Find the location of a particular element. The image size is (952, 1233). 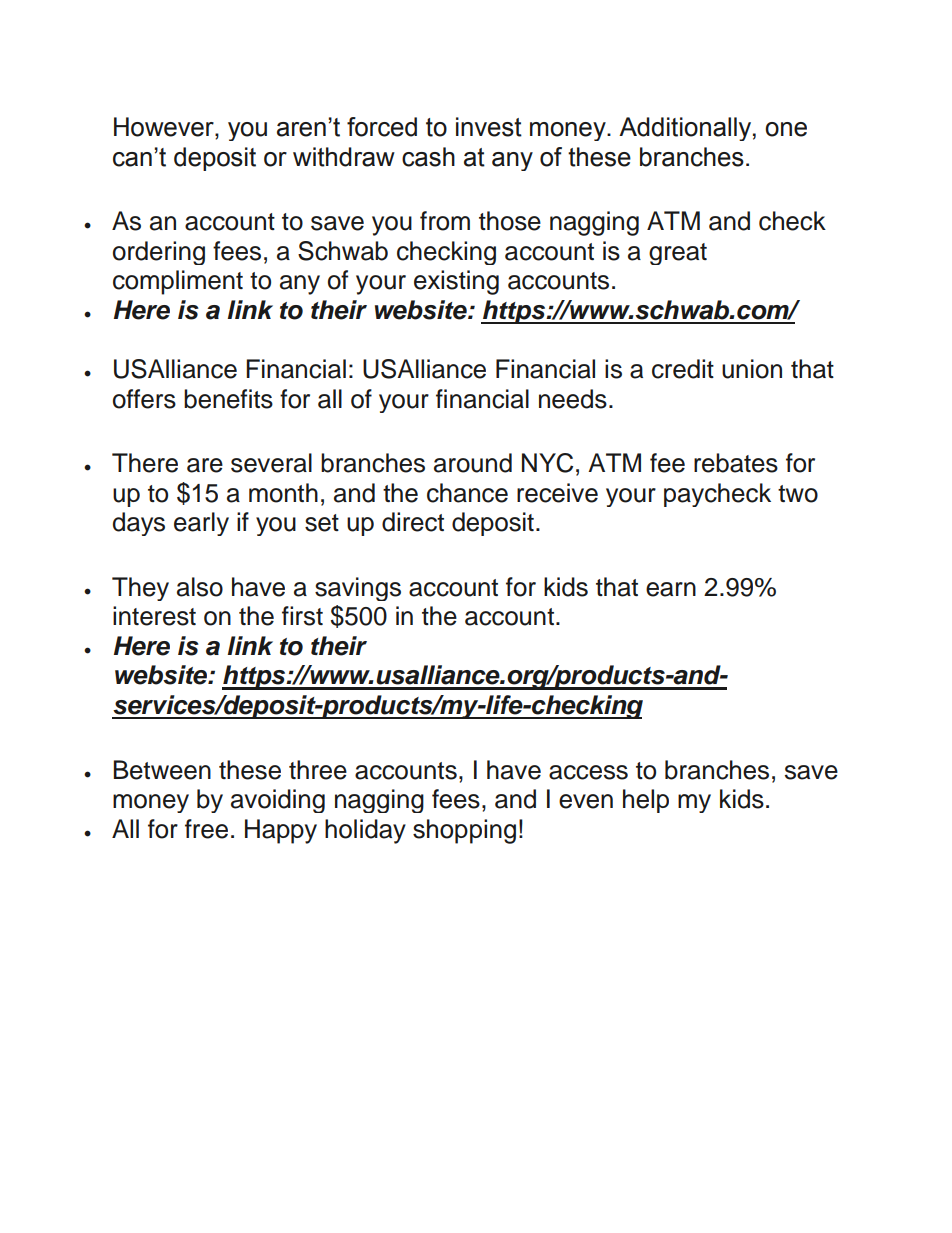

cash is located at coordinates (428, 157).
